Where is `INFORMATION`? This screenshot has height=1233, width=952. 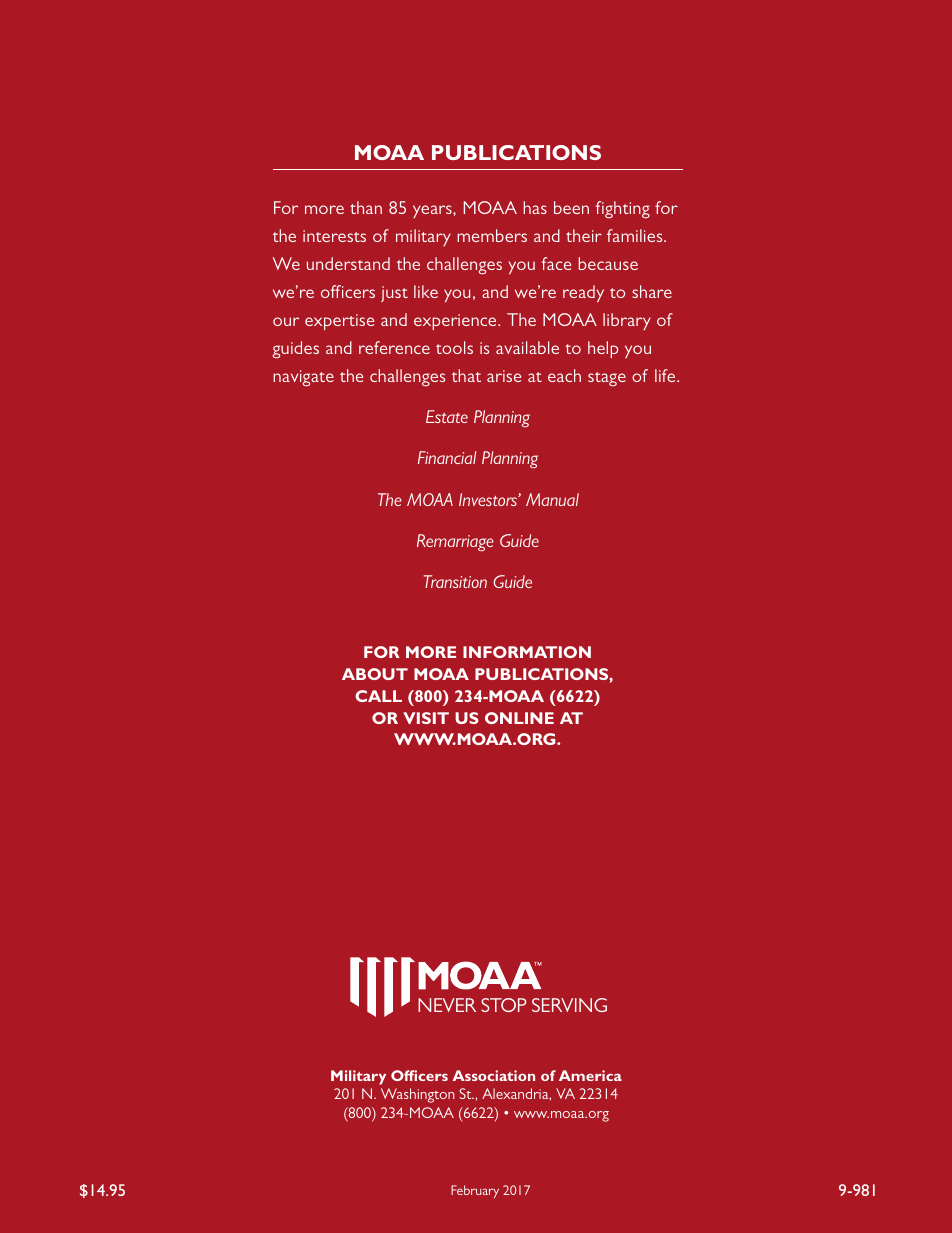
INFORMATION is located at coordinates (527, 652).
